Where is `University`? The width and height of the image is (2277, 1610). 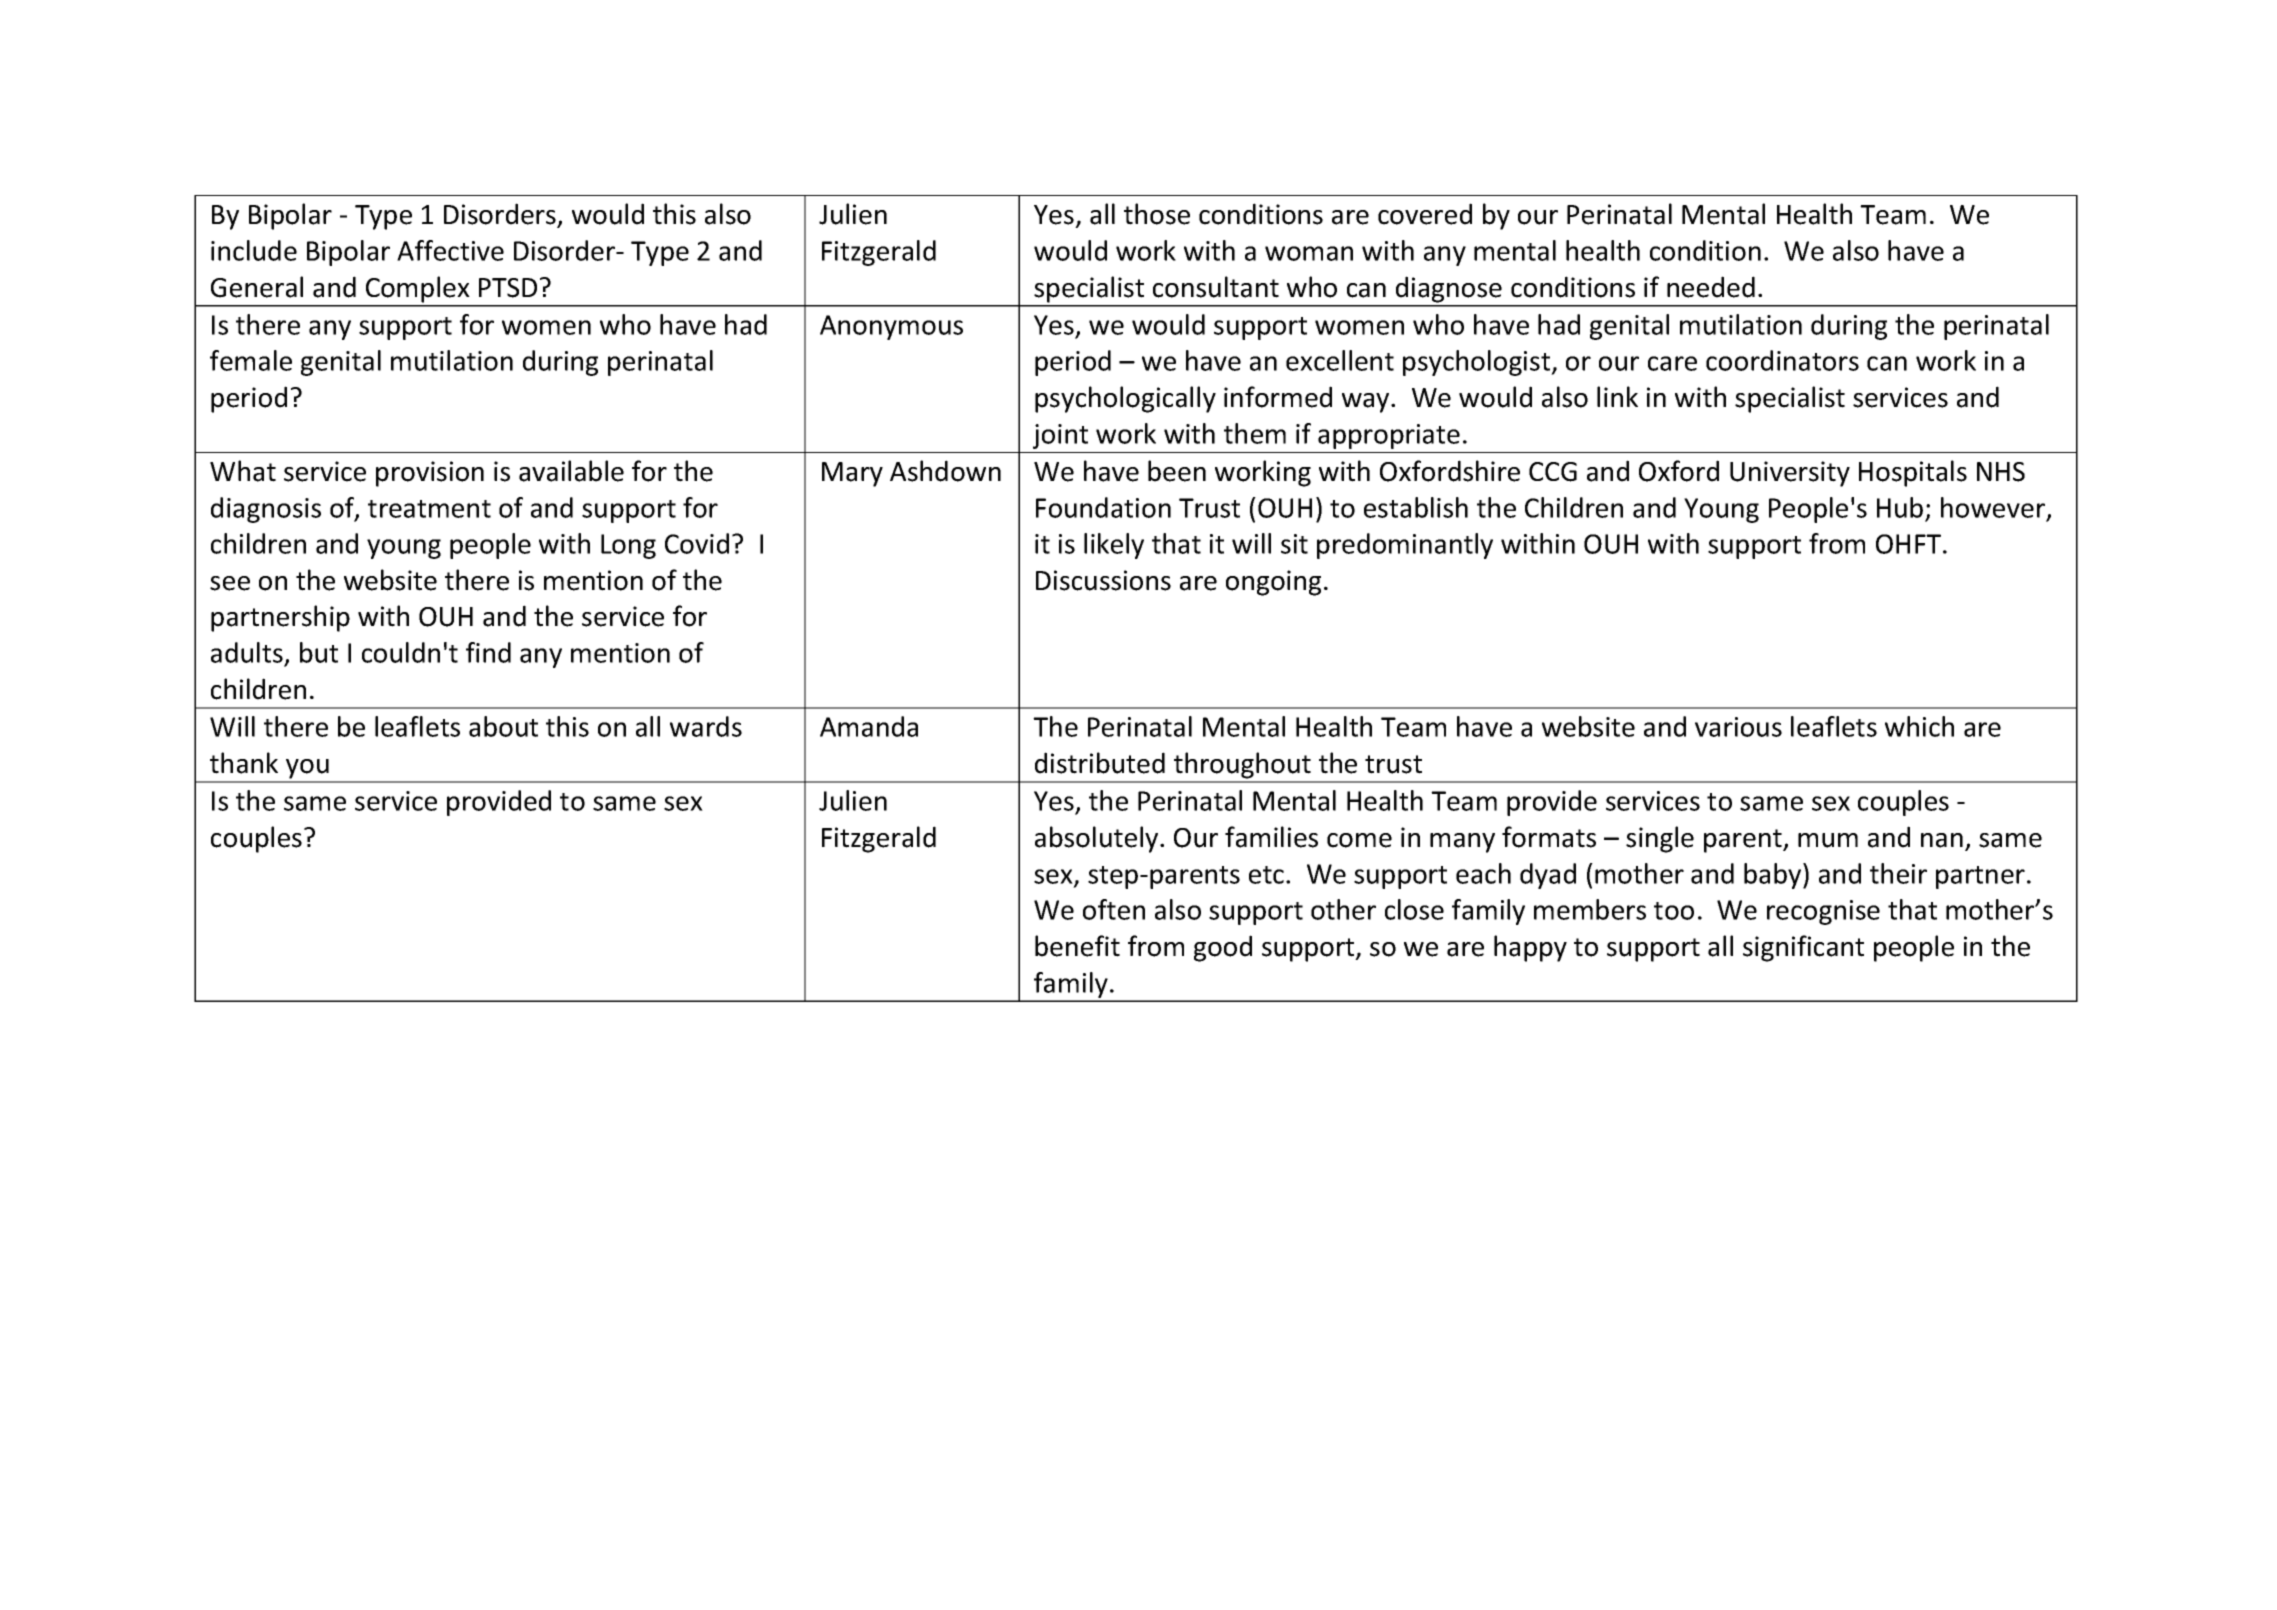
University is located at coordinates (1790, 474).
